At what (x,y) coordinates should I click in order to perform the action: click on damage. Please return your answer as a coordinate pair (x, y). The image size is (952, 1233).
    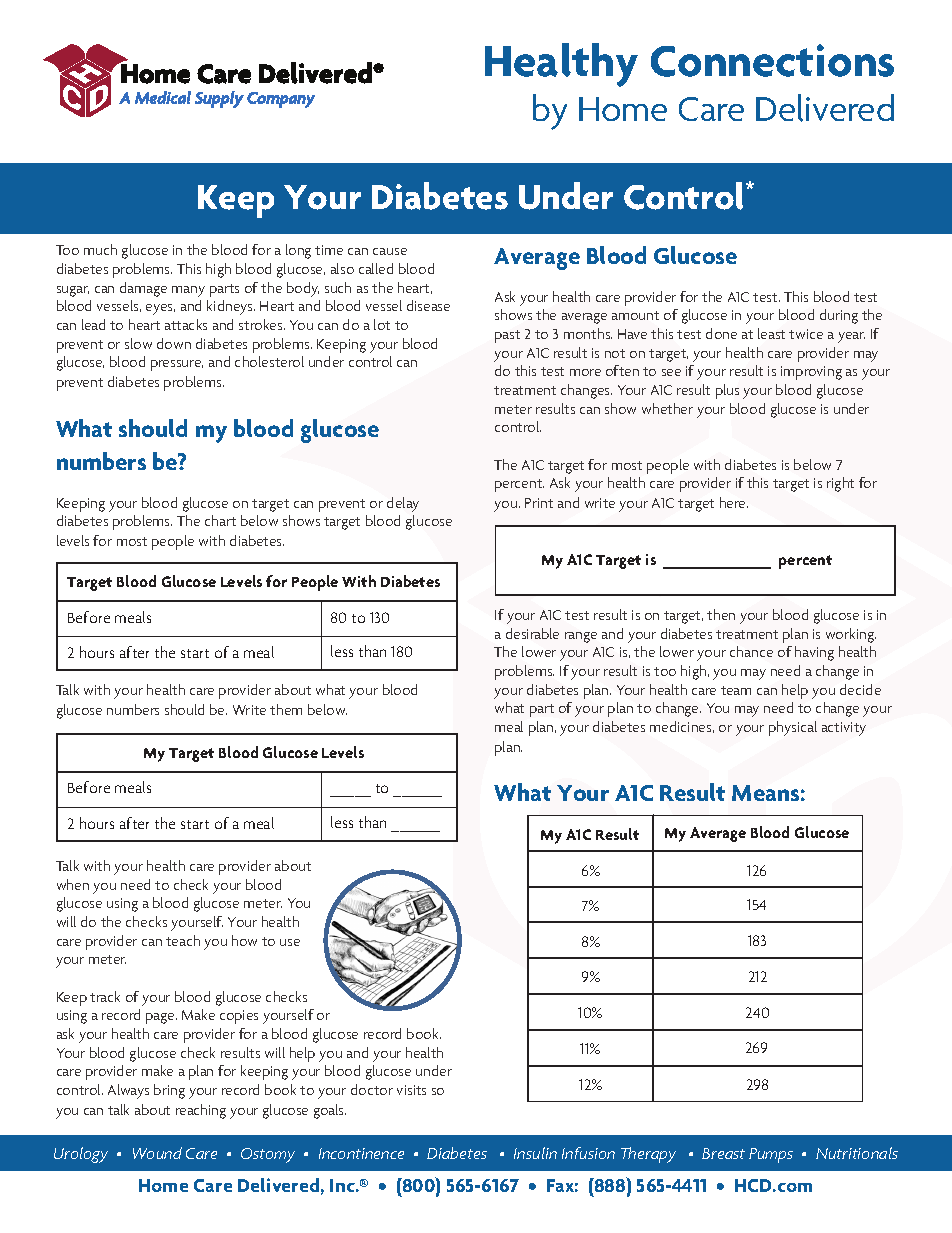
    Looking at the image, I should click on (143, 289).
